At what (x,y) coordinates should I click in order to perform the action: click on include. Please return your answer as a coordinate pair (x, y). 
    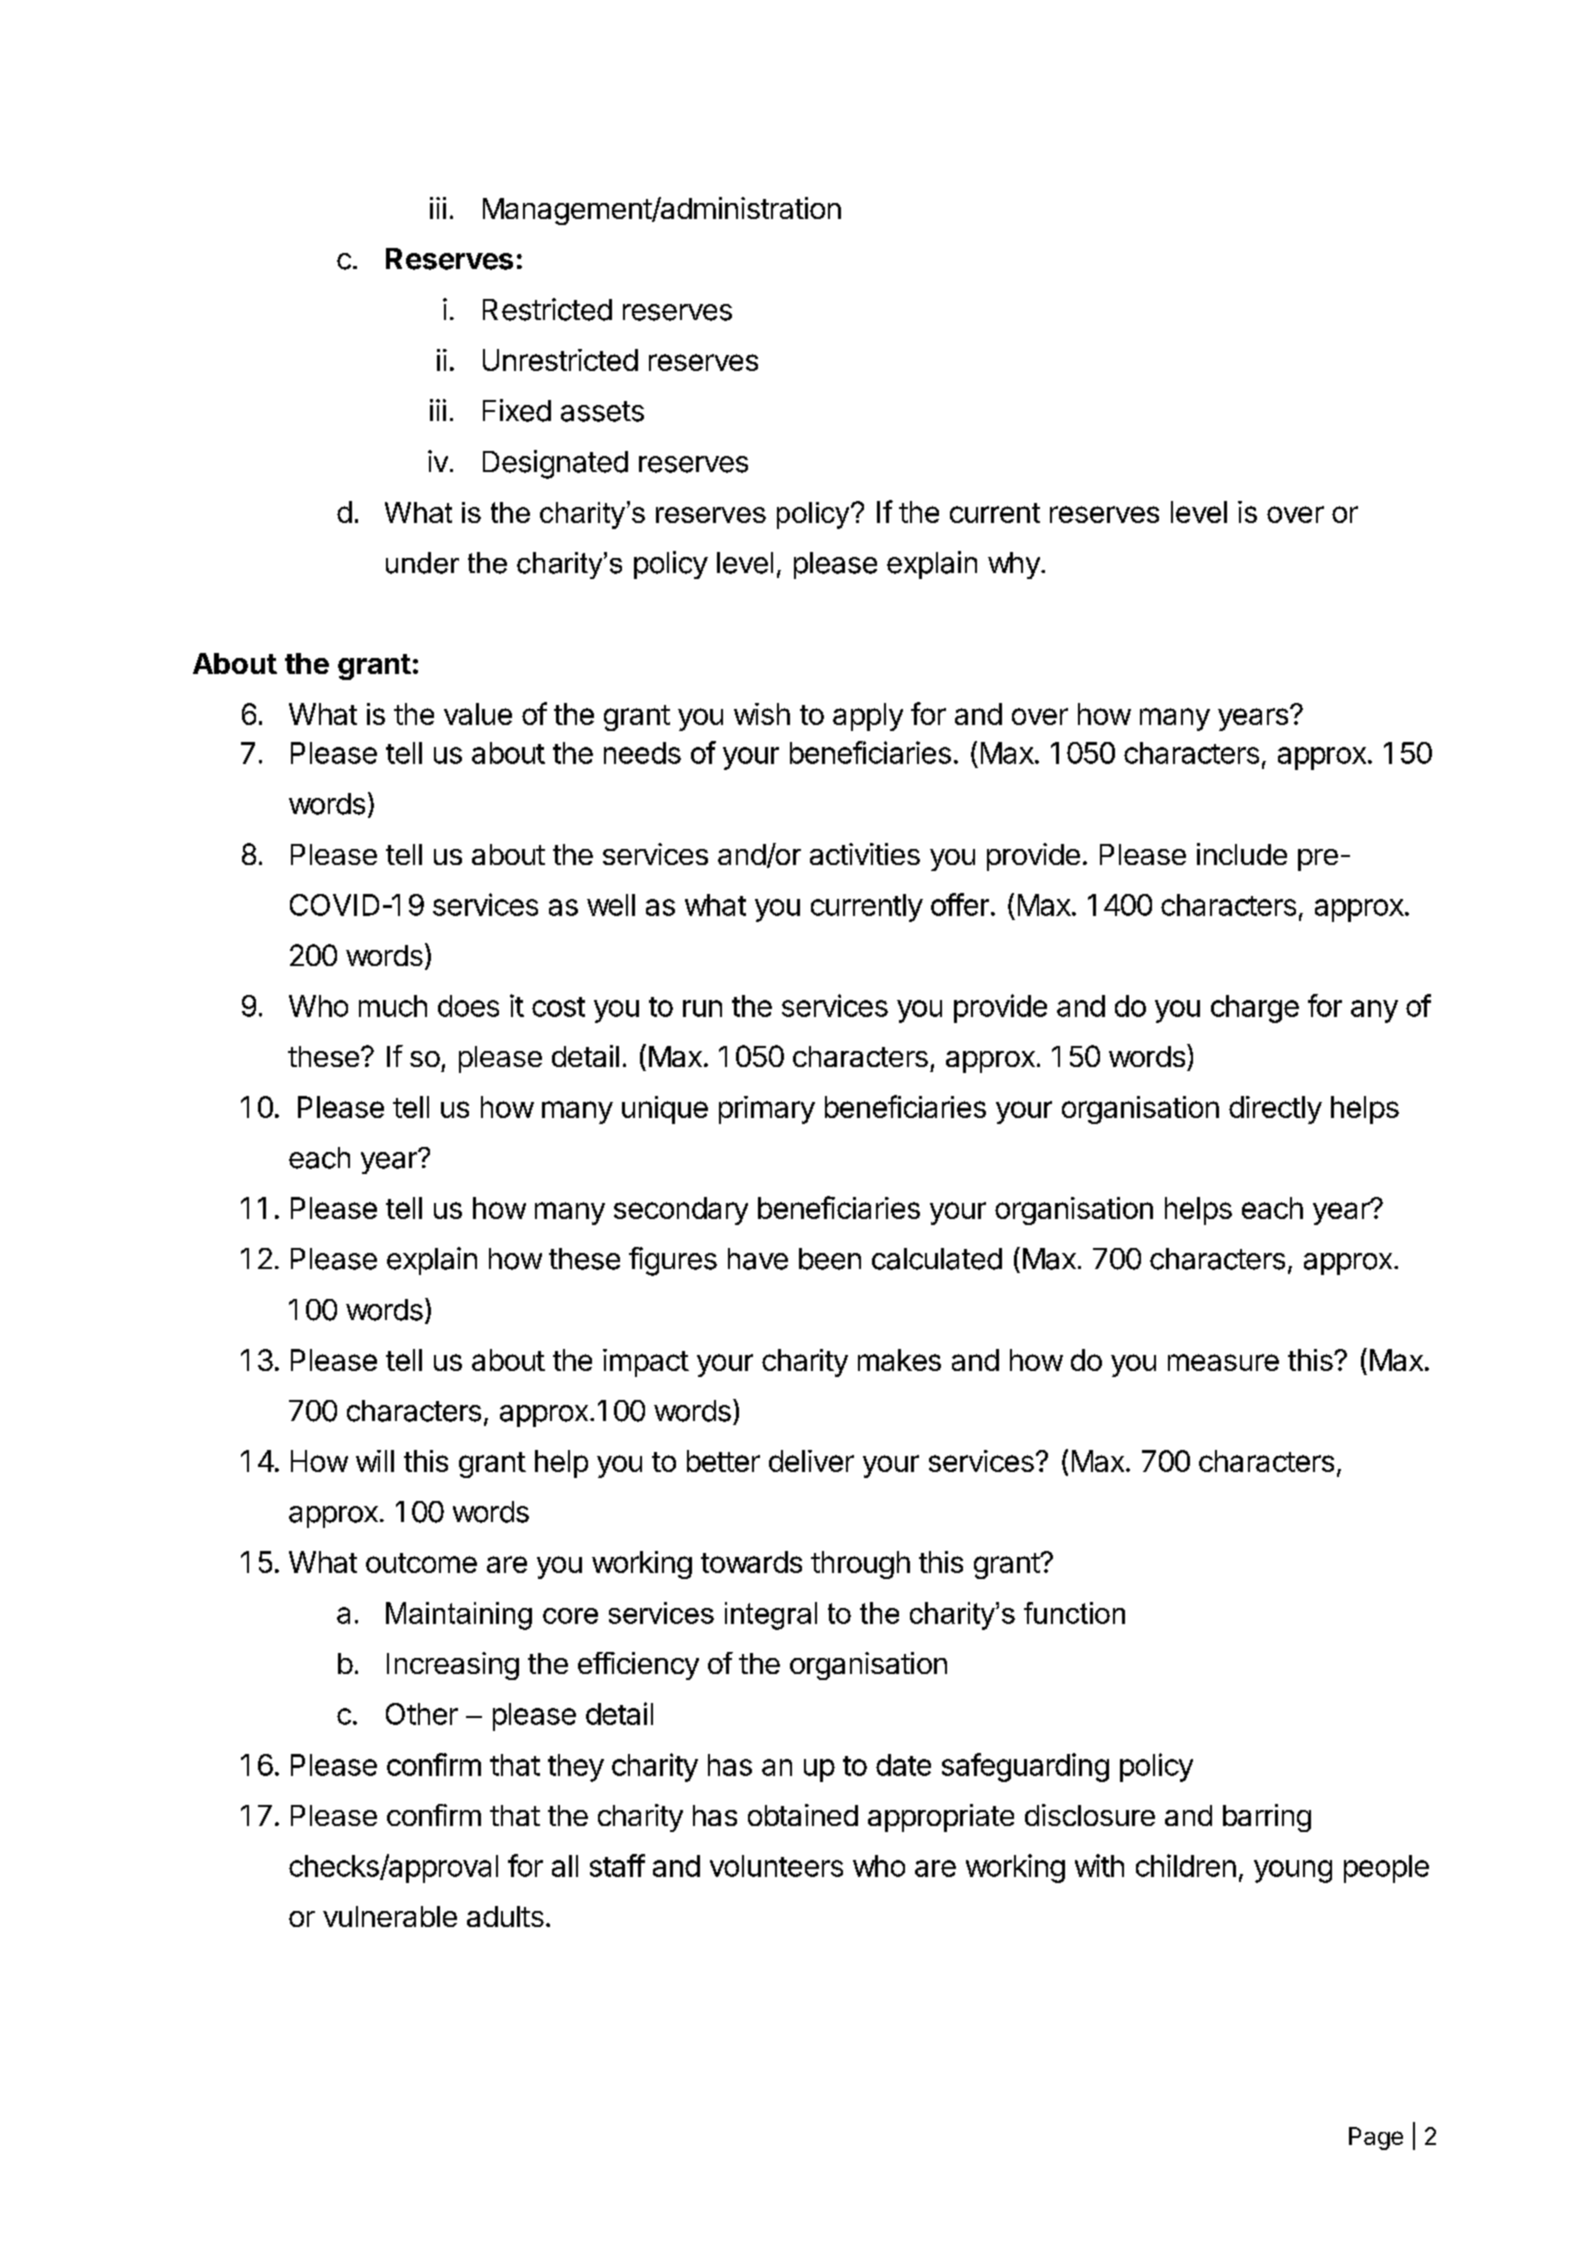
    Looking at the image, I should click on (1242, 854).
